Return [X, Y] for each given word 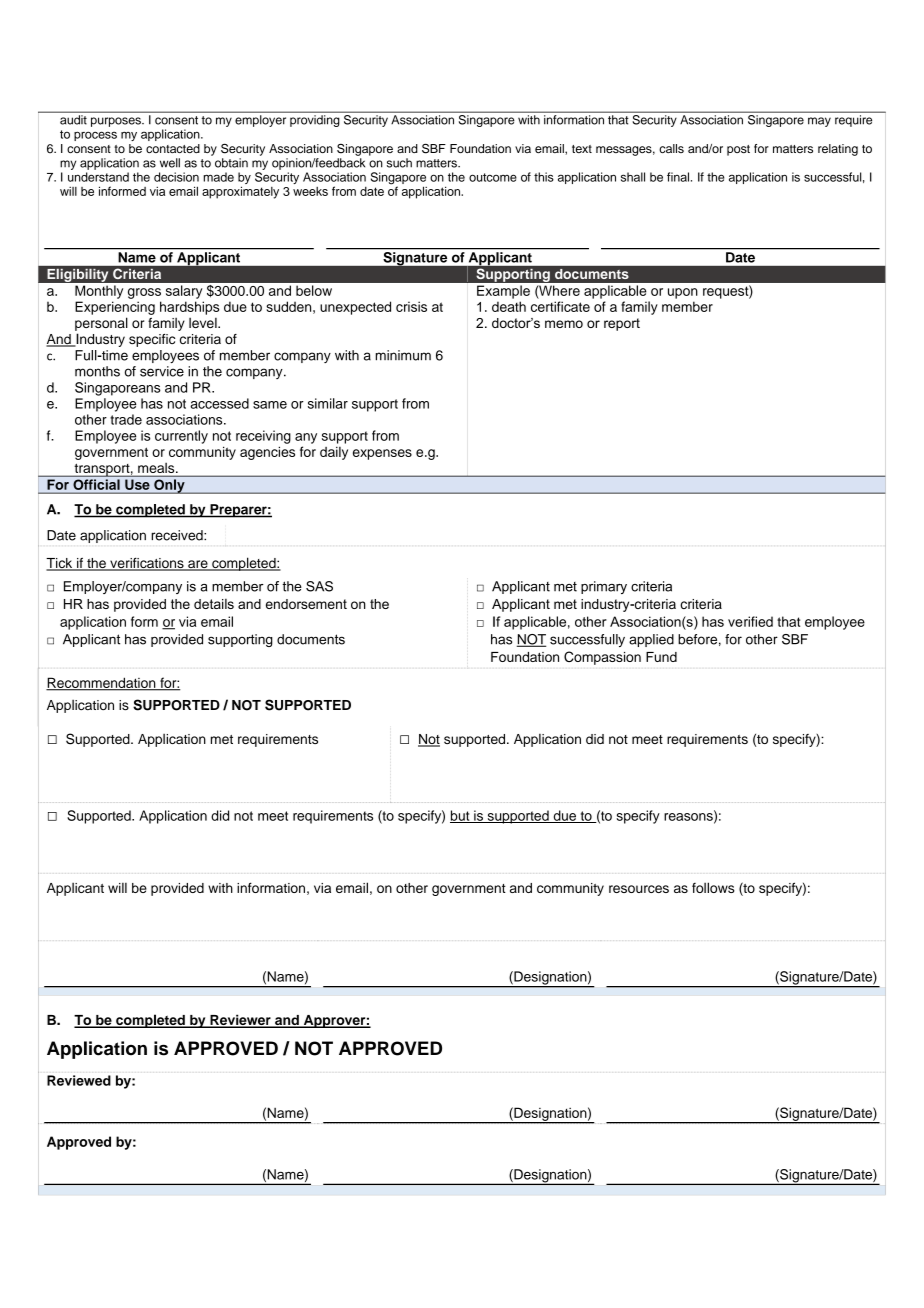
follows [713, 887]
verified [750, 621]
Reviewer [240, 1021]
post [738, 150]
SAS [319, 586]
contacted [173, 148]
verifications [147, 564]
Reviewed [79, 1080]
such [399, 163]
